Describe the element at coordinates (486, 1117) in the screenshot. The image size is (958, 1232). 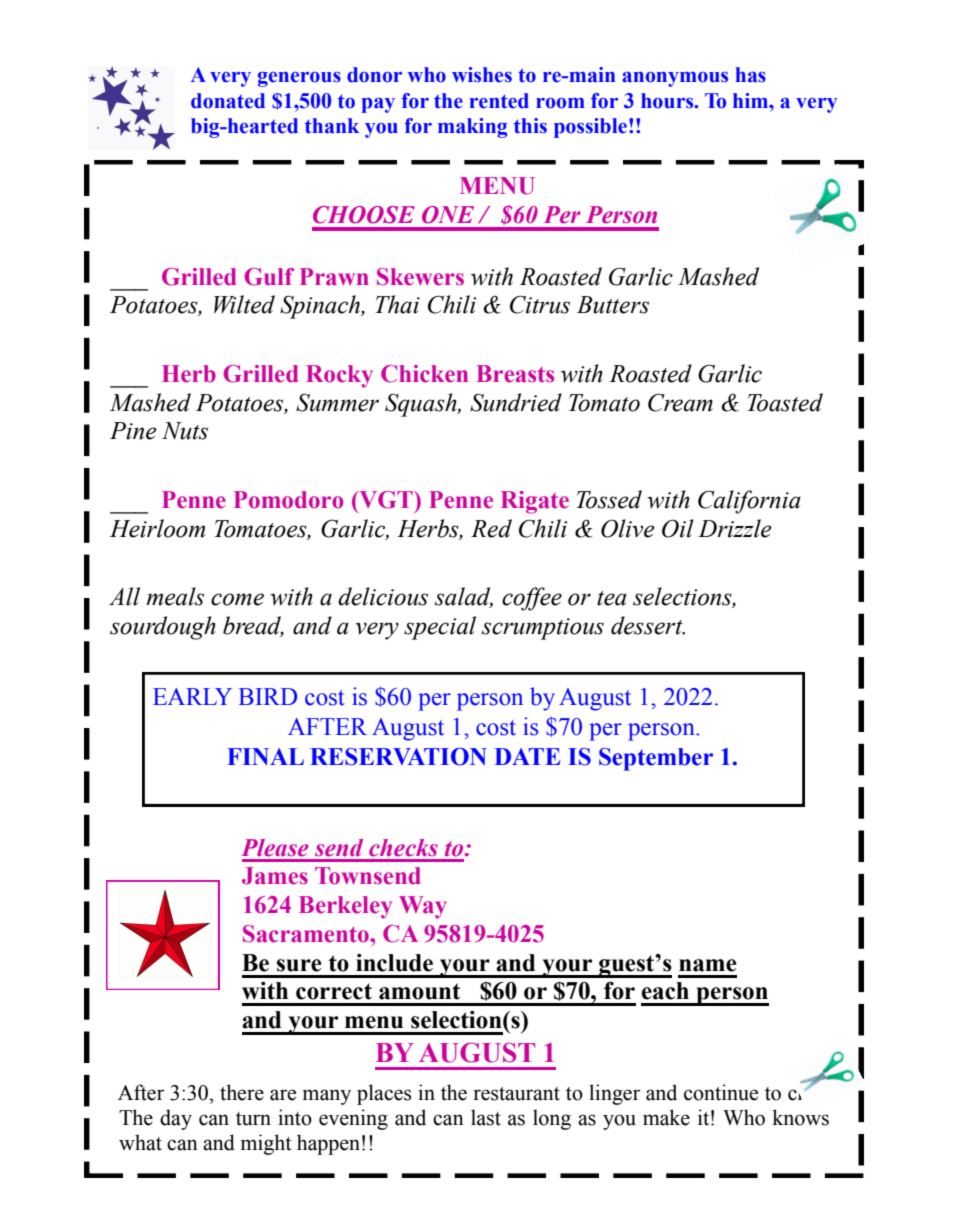
I see `last` at that location.
